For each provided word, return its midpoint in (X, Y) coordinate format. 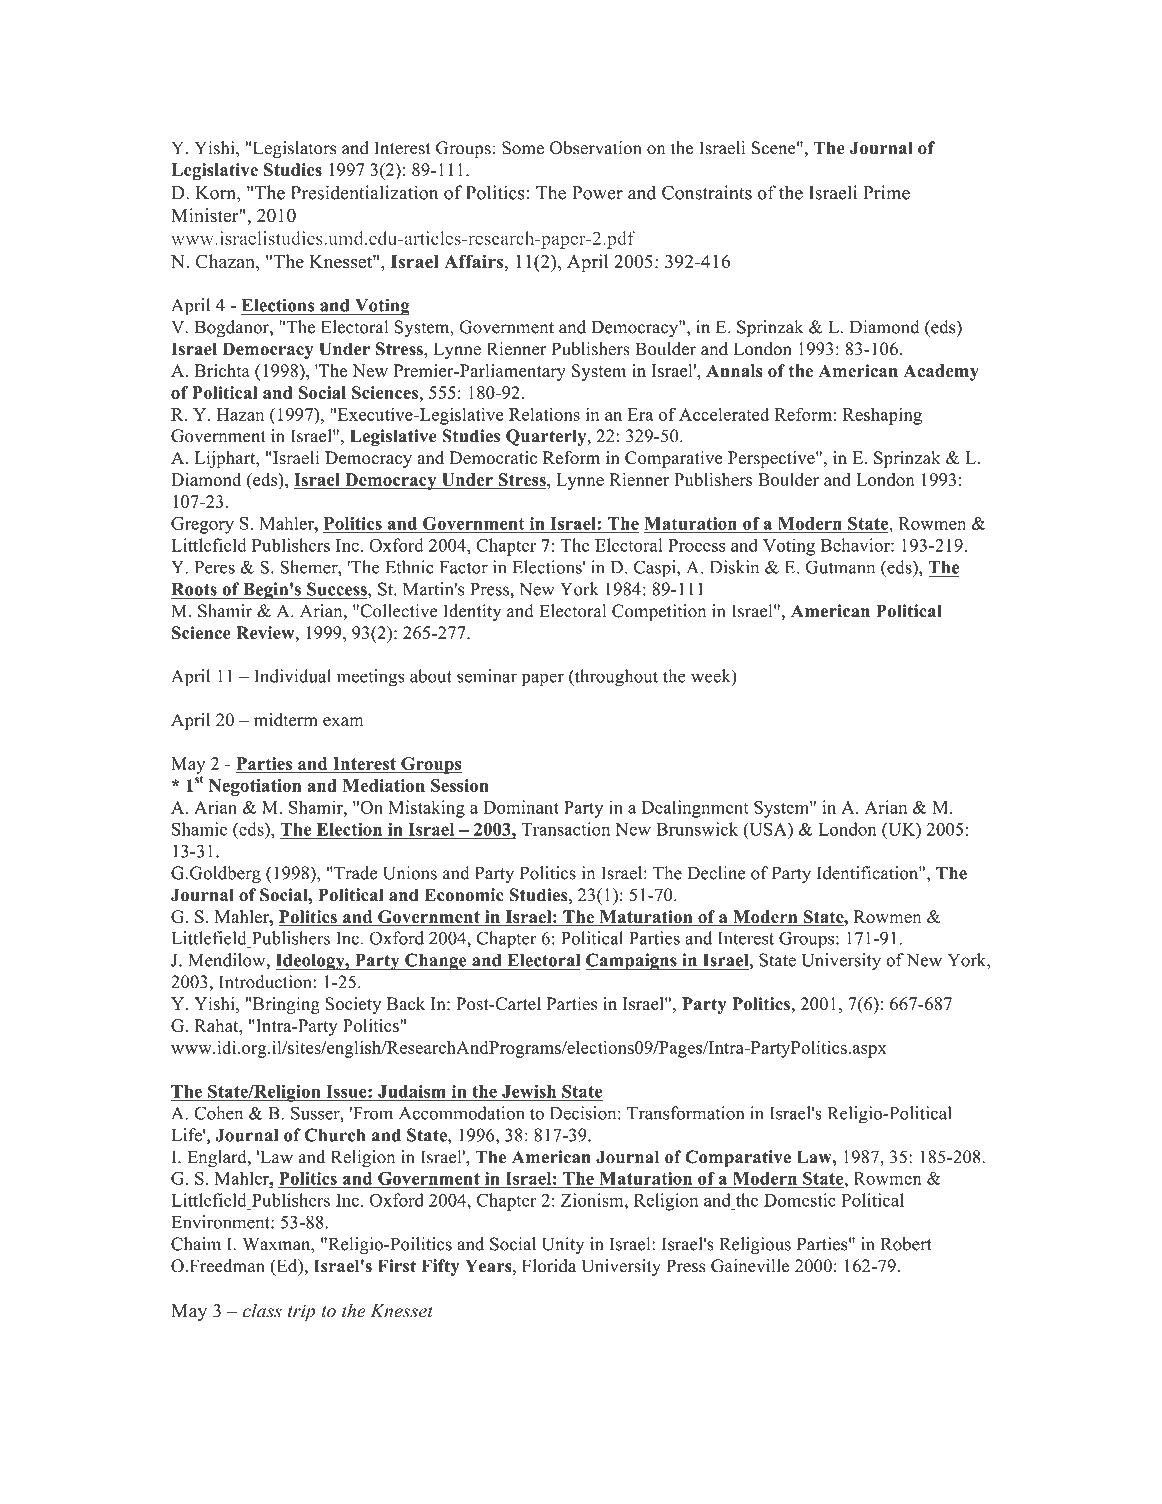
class (262, 1310)
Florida (549, 1266)
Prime (886, 192)
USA (768, 830)
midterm (285, 720)
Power (597, 193)
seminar (487, 676)
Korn (217, 193)
